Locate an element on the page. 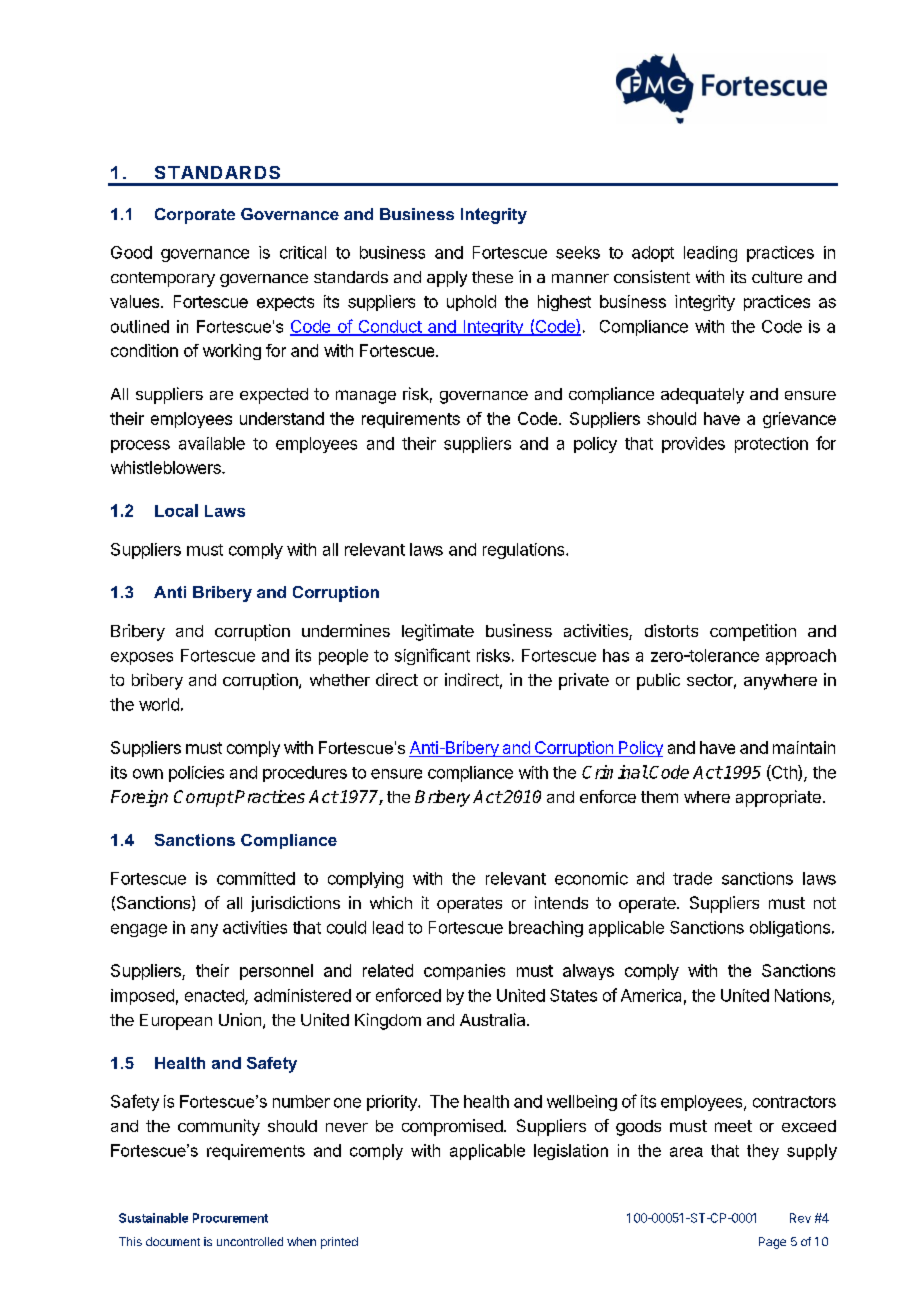 The image size is (924, 1308). appropriate is located at coordinates (778, 798).
